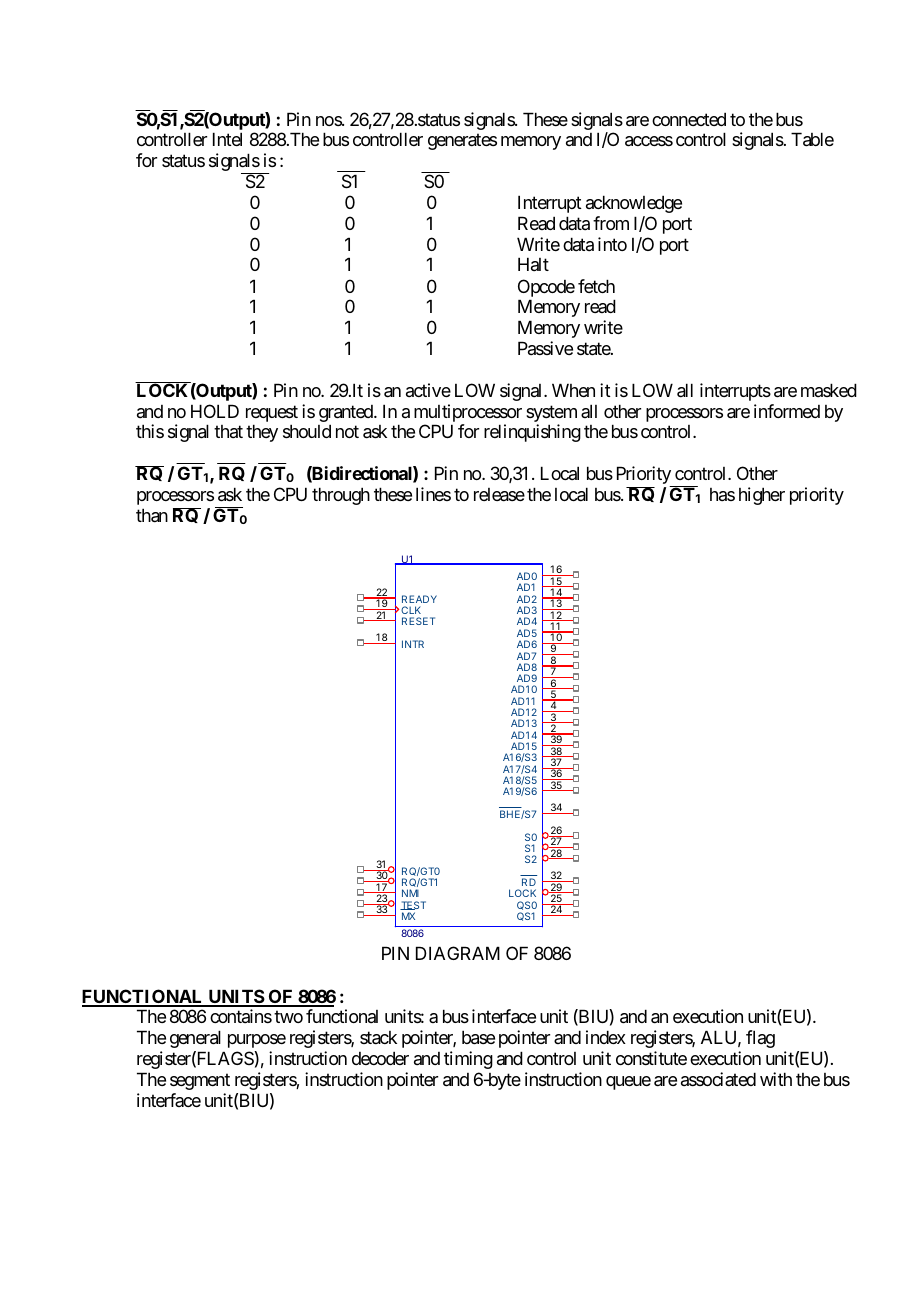  Describe the element at coordinates (195, 1039) in the screenshot. I see `general` at that location.
